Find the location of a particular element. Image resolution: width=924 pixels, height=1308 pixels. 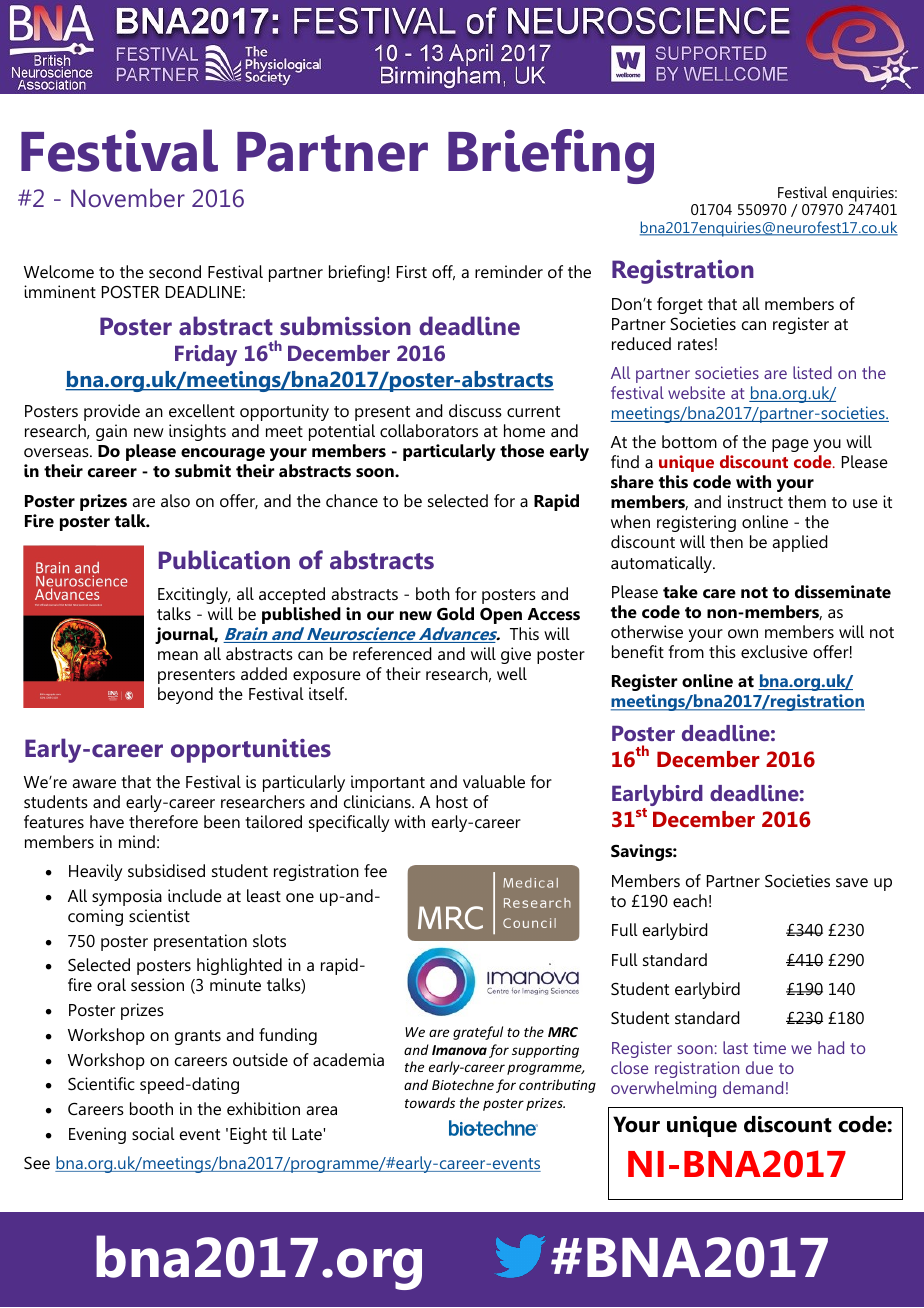

forget is located at coordinates (680, 305).
